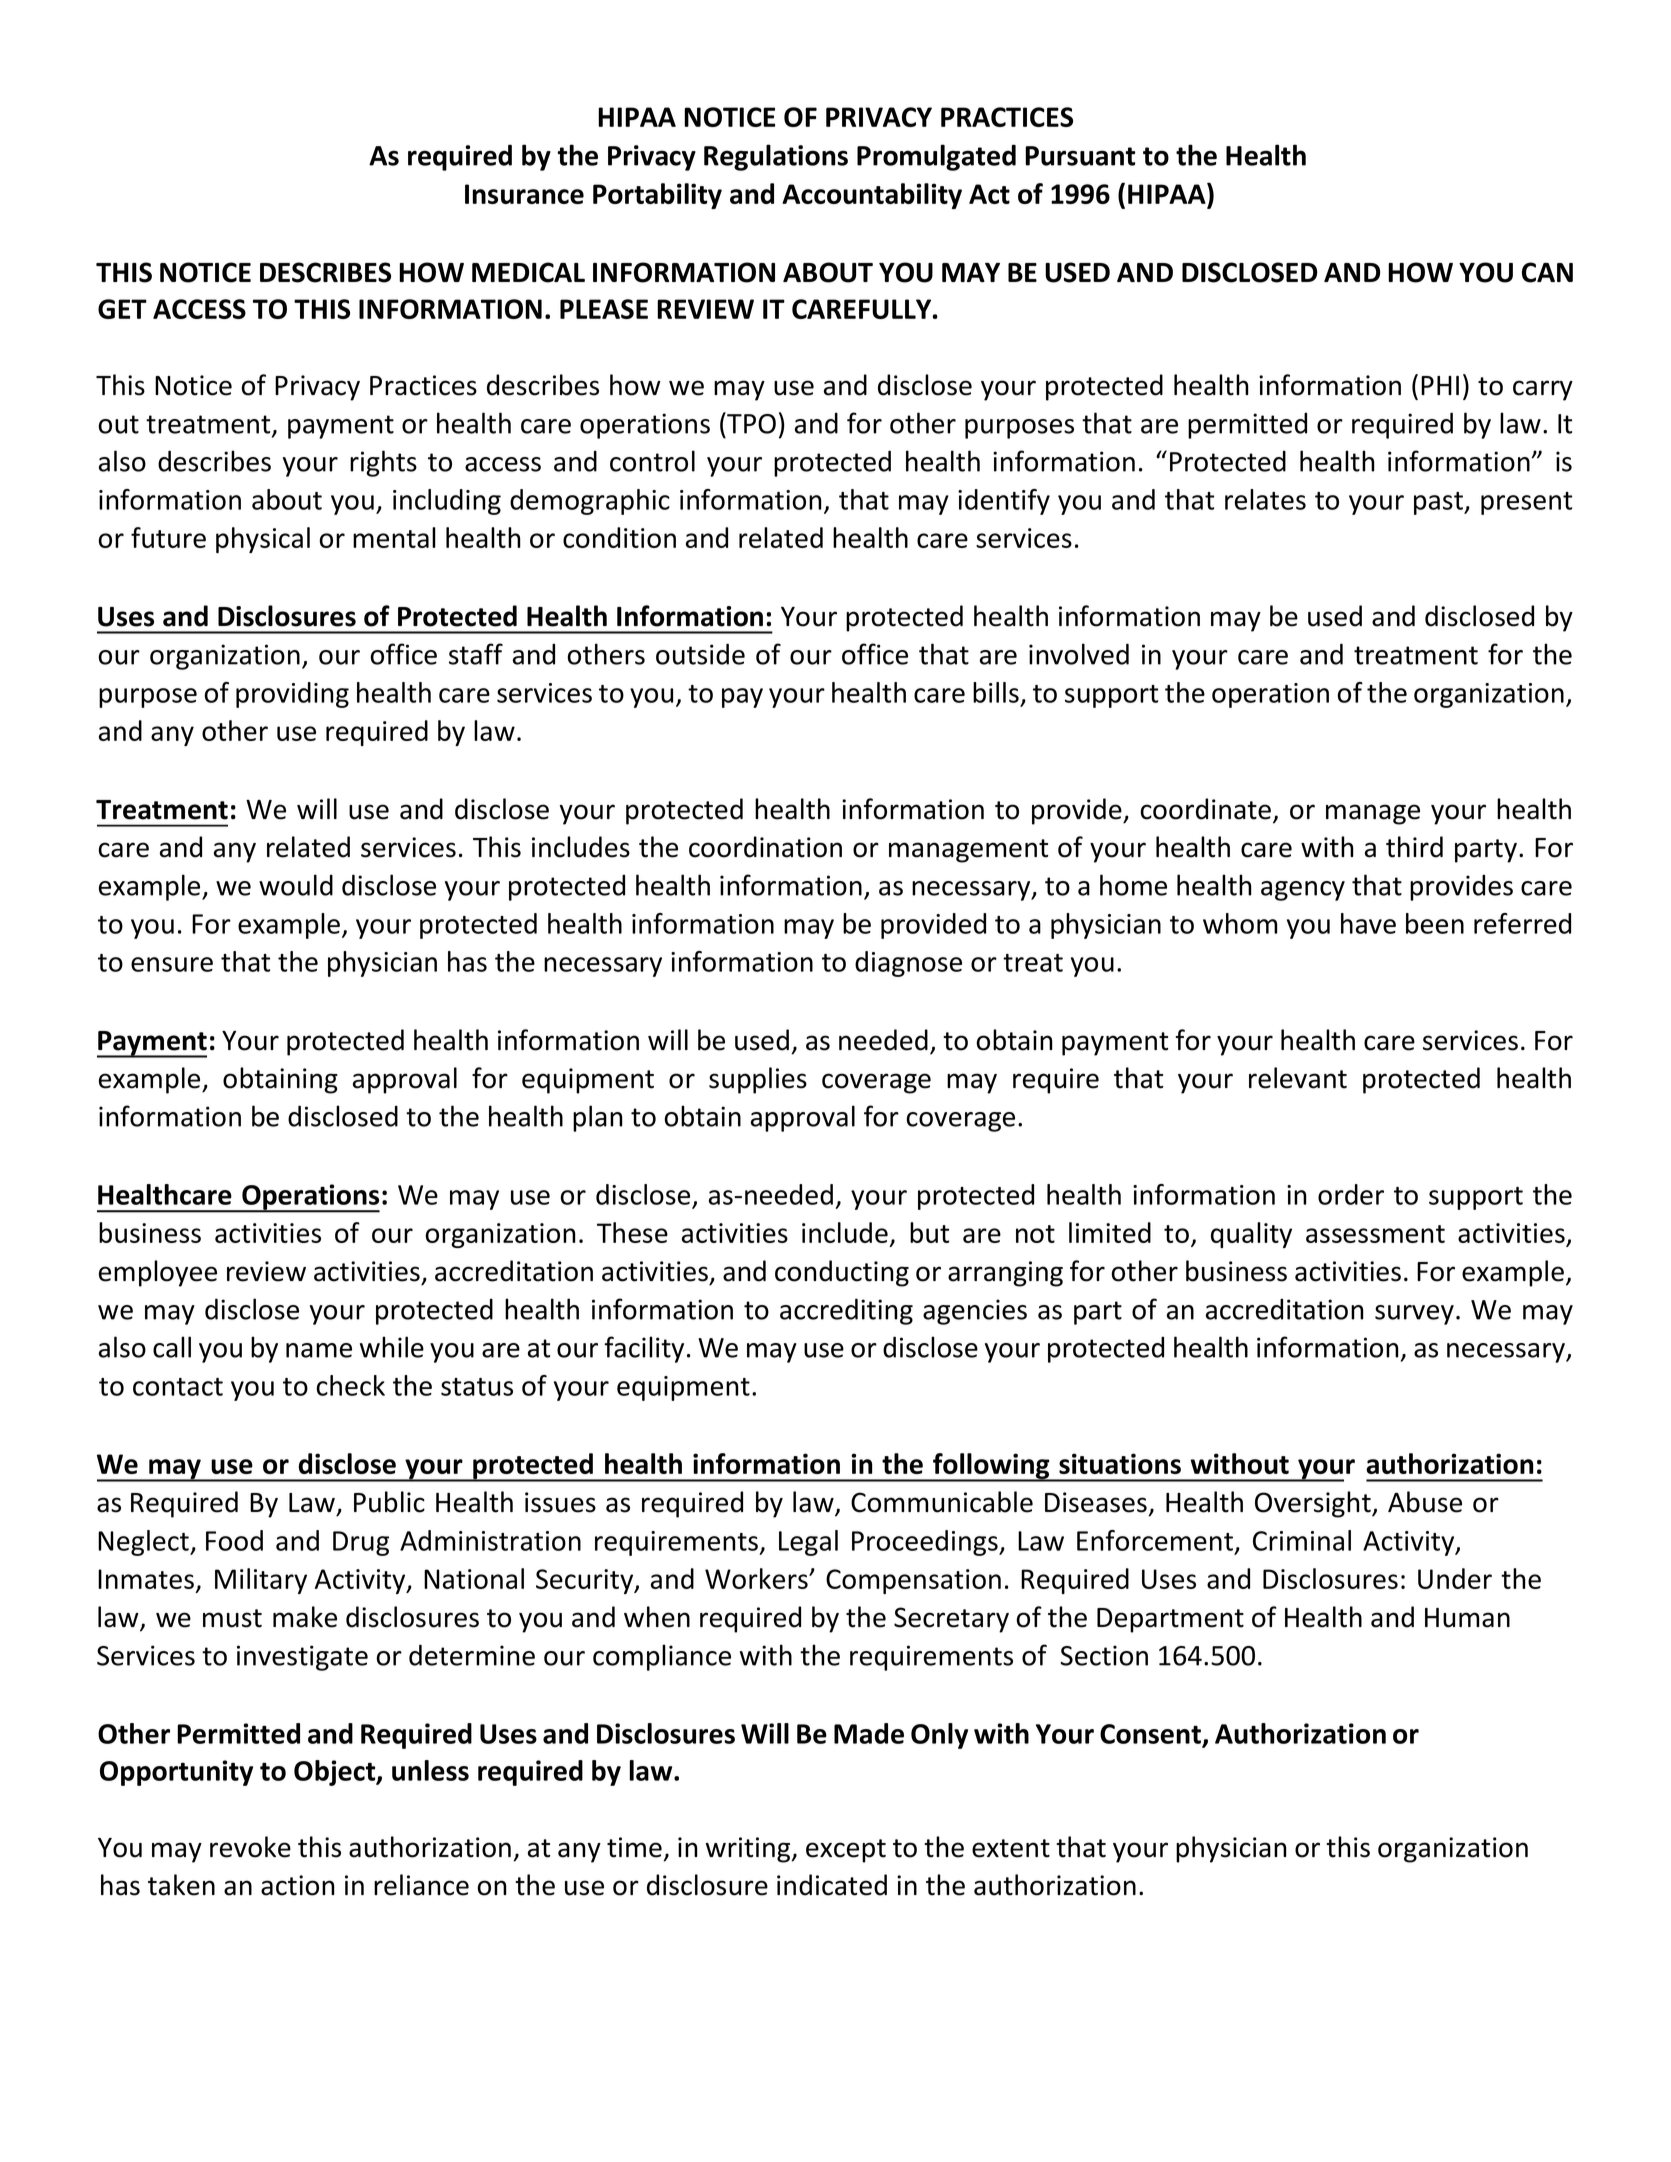  Describe the element at coordinates (846, 1851) in the image. I see `except` at that location.
